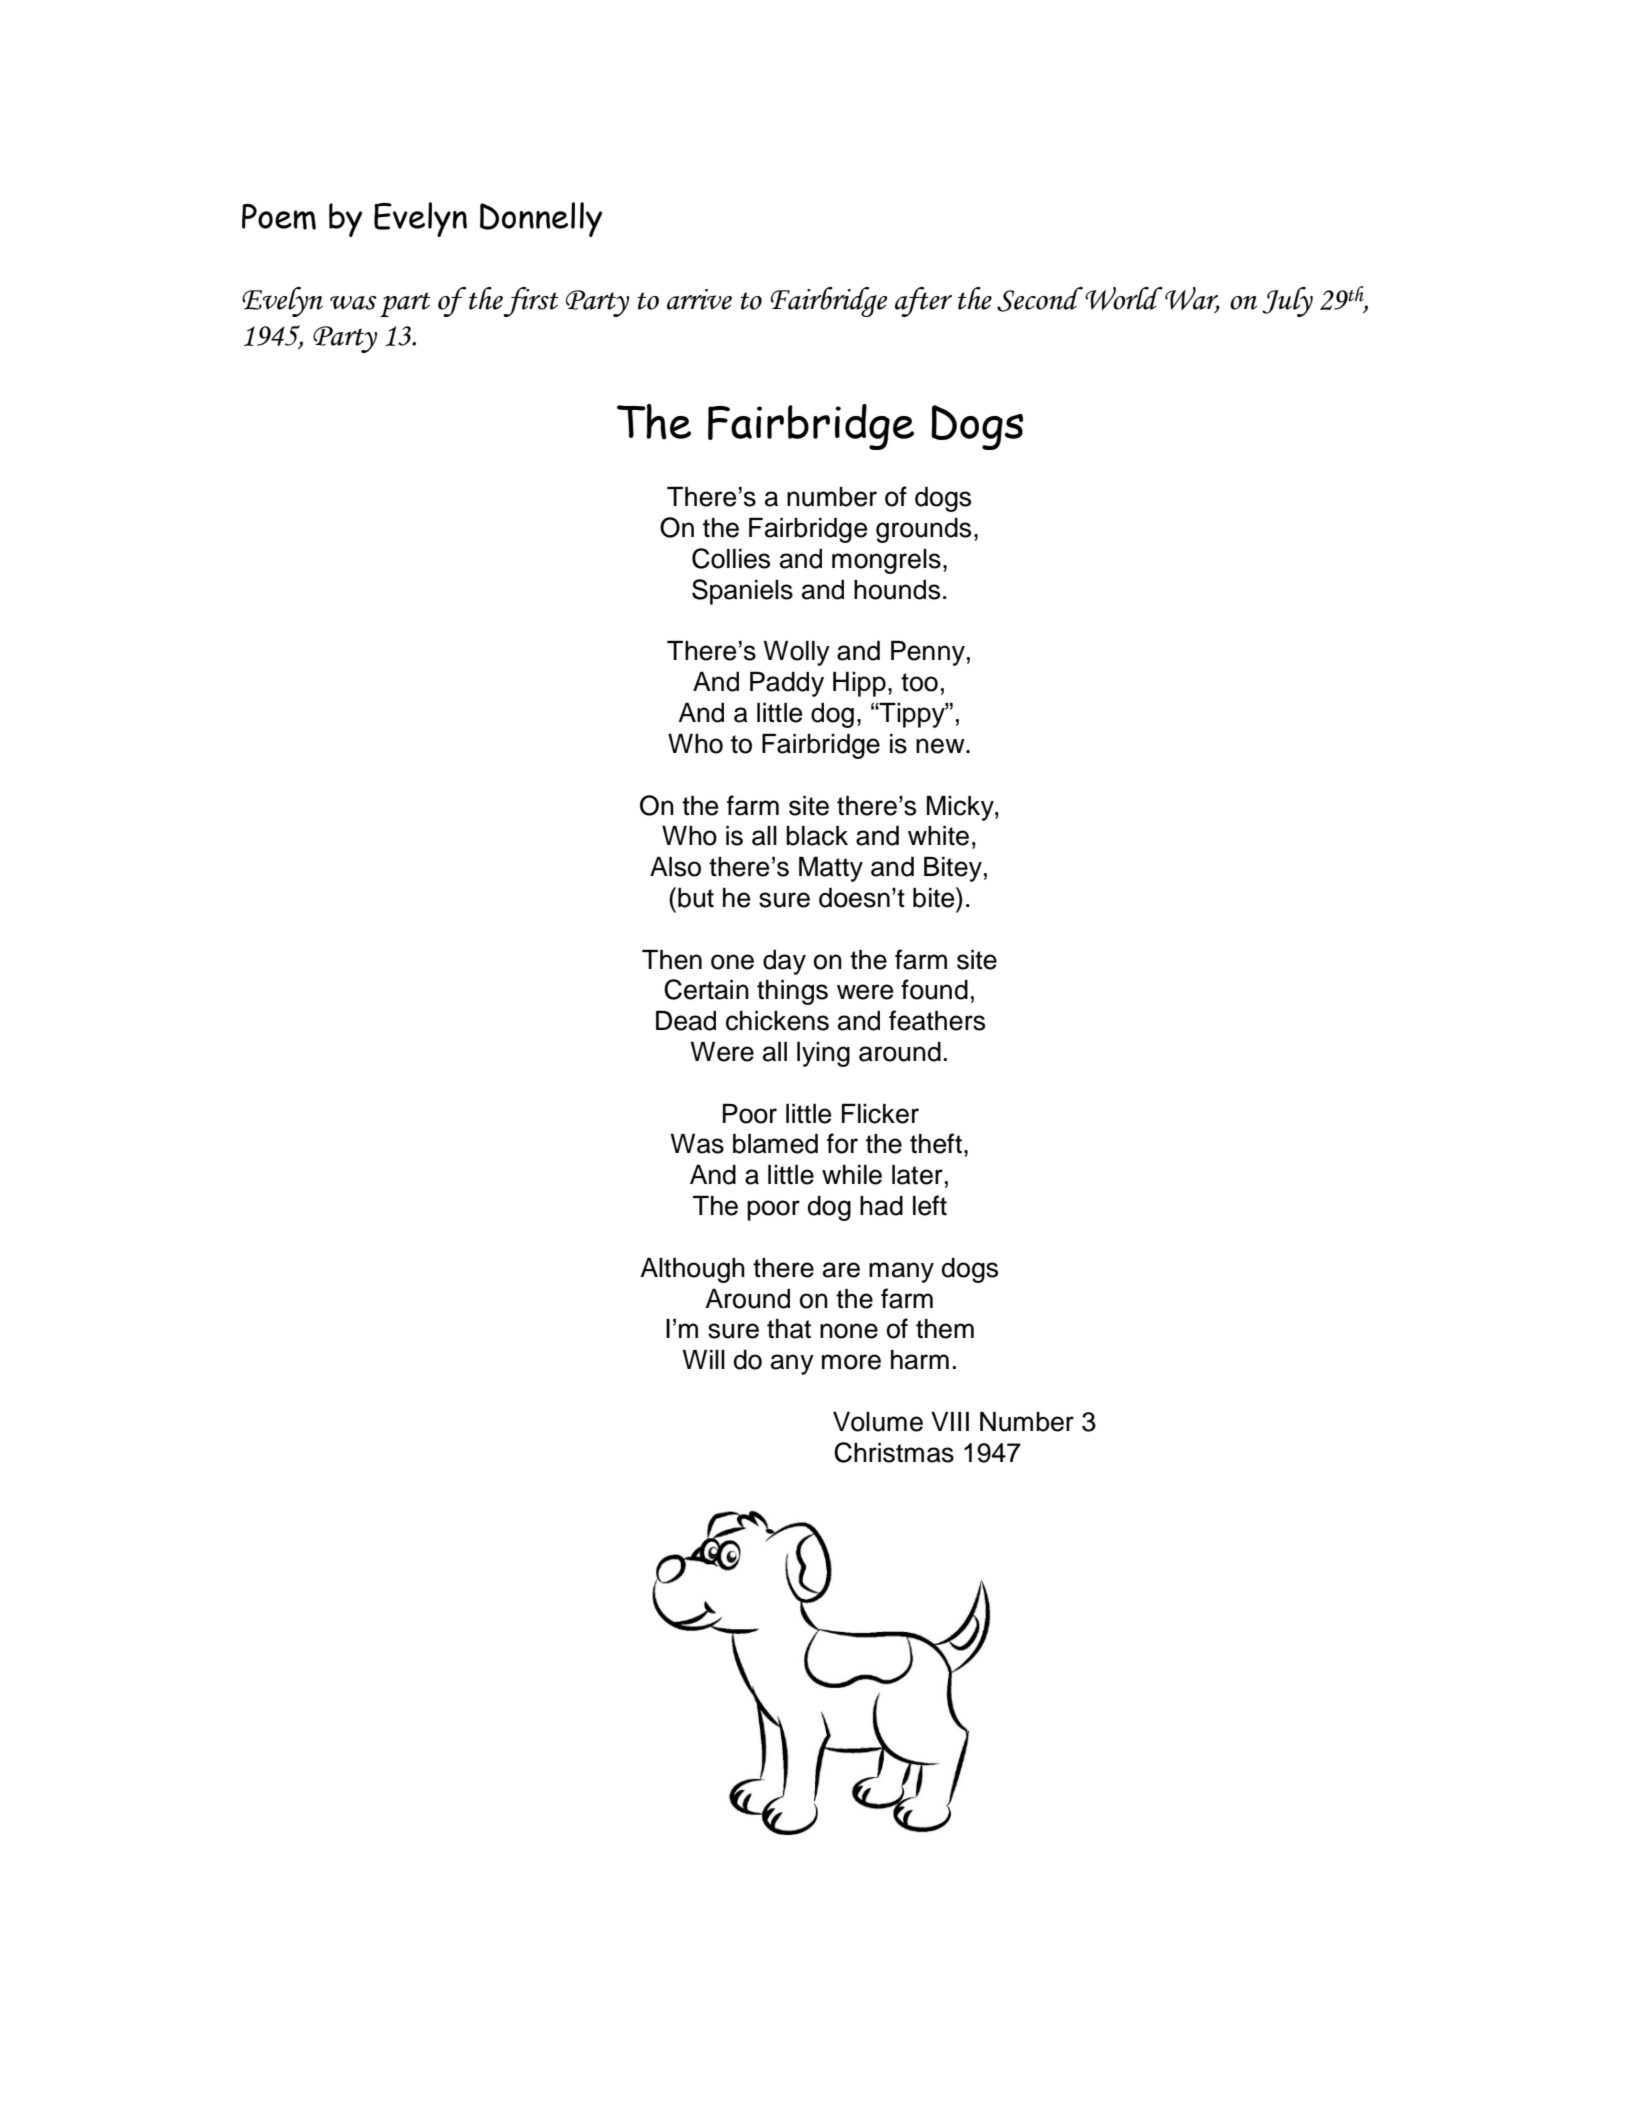 The height and width of the screenshot is (2122, 1640). Describe the element at coordinates (1192, 300) in the screenshot. I see `War` at that location.
